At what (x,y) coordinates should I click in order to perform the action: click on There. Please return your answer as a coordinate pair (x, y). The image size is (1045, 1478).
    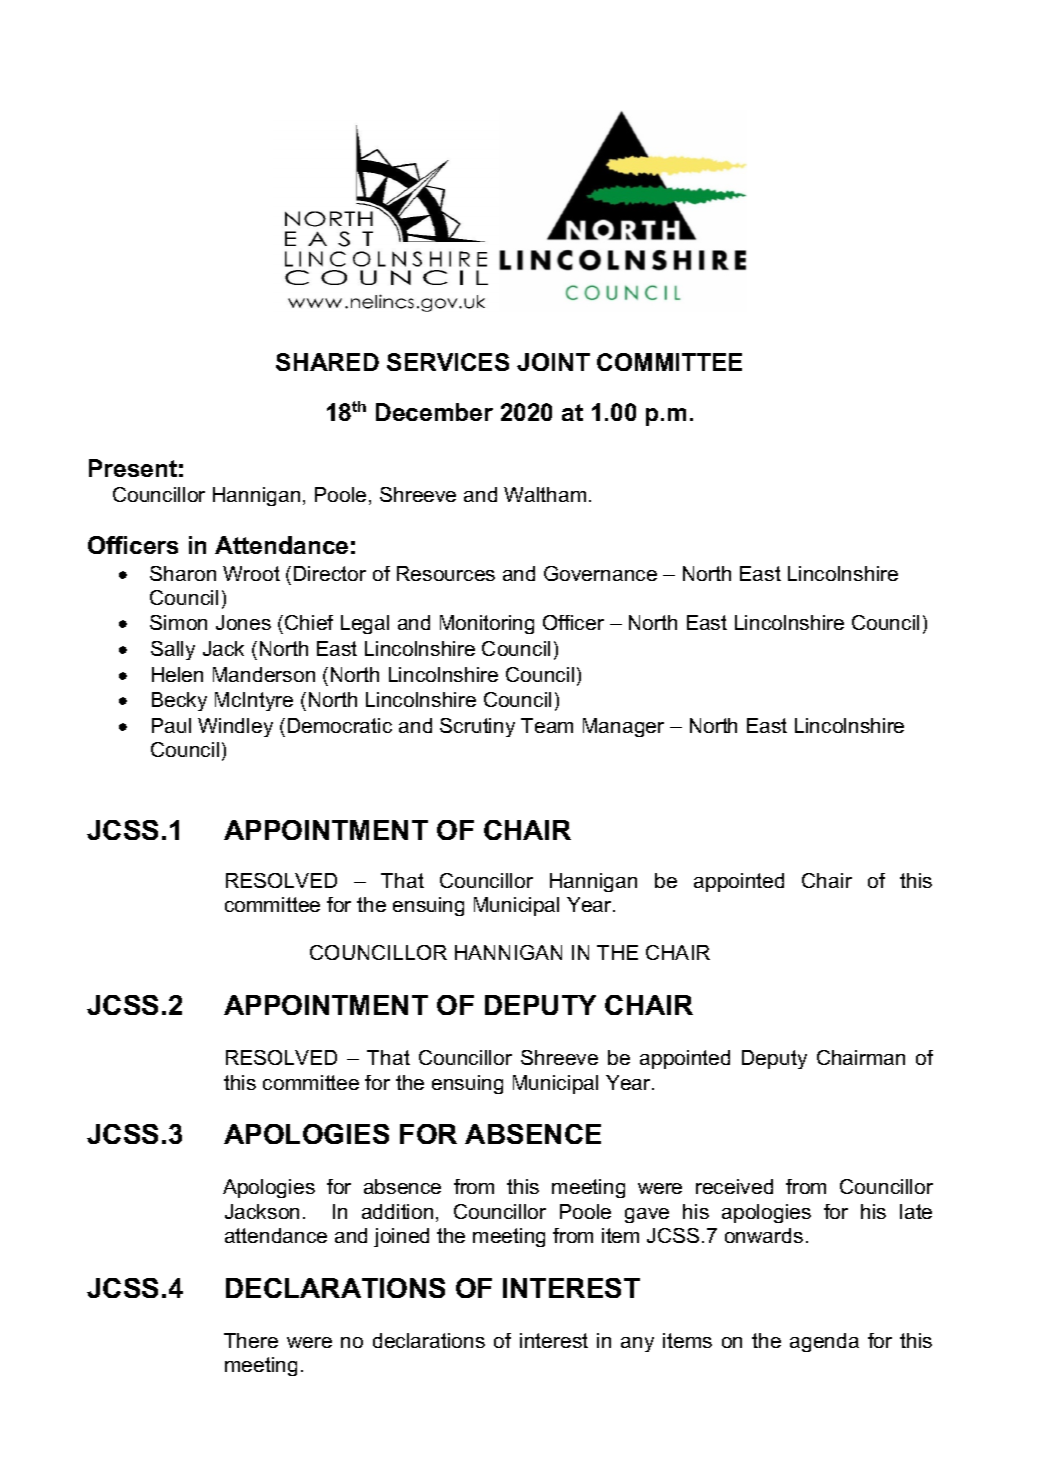
    Looking at the image, I should click on (251, 1340).
